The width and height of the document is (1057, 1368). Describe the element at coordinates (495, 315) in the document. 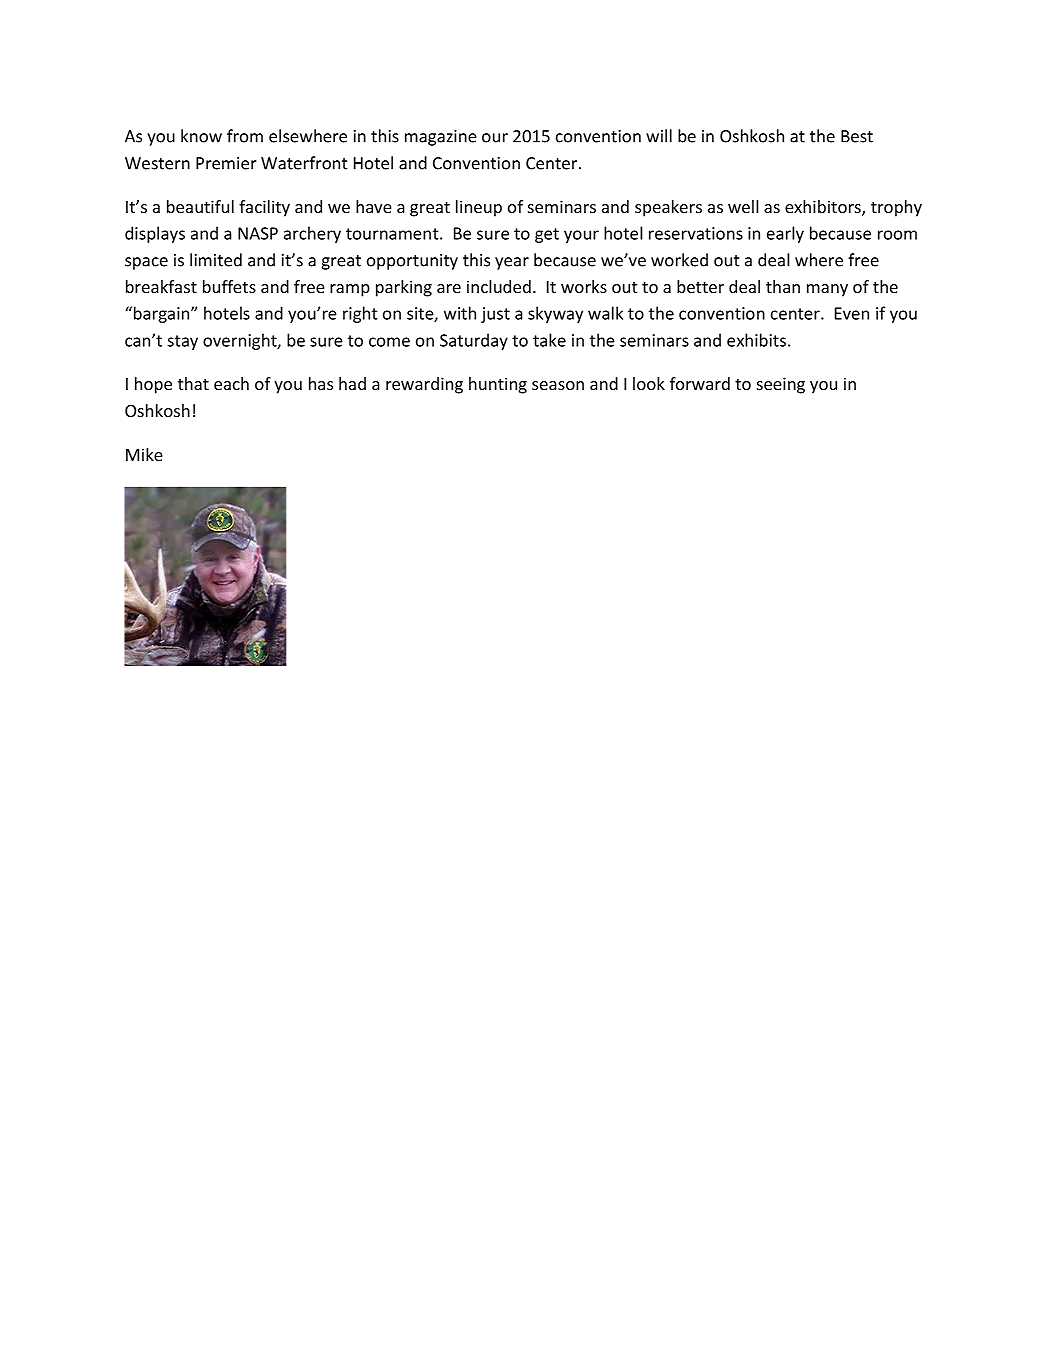

I see `just` at that location.
